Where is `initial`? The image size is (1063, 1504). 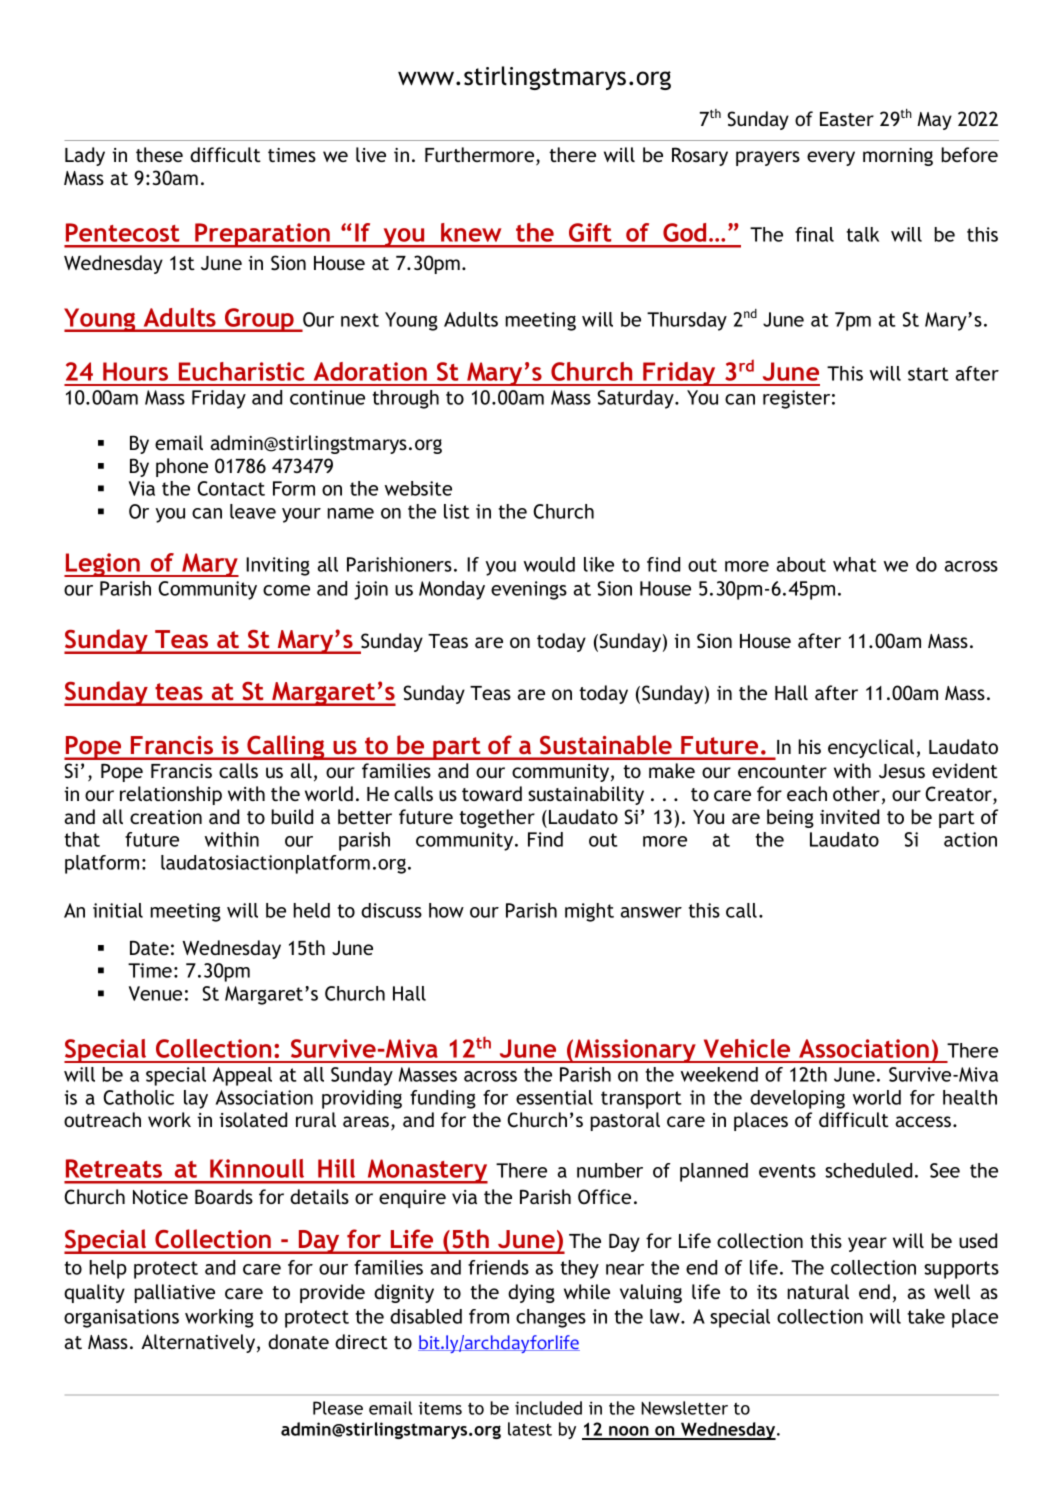 initial is located at coordinates (118, 910).
